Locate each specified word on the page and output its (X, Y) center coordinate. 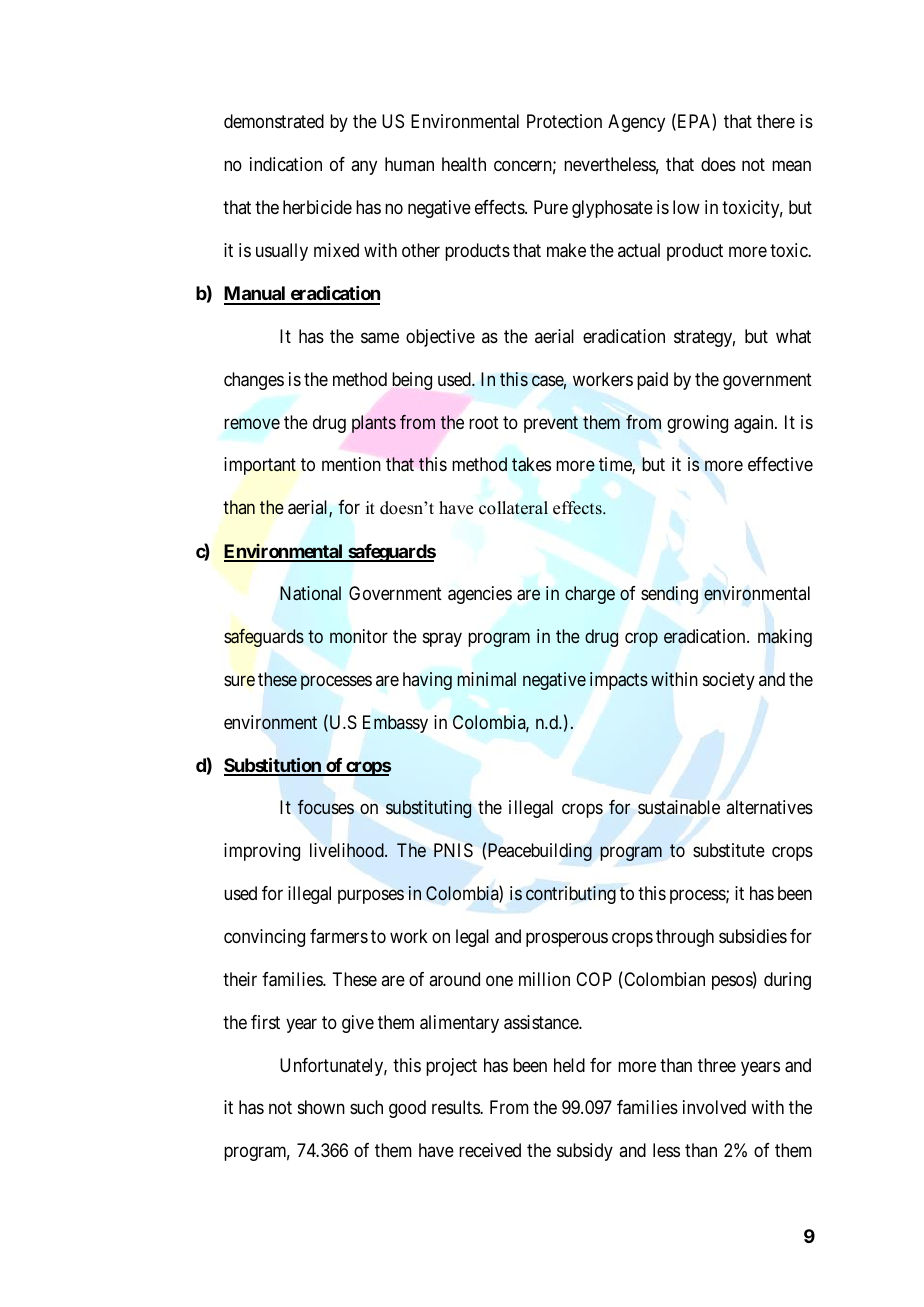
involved (714, 1107)
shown (321, 1107)
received (490, 1150)
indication (286, 164)
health (464, 164)
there (776, 121)
